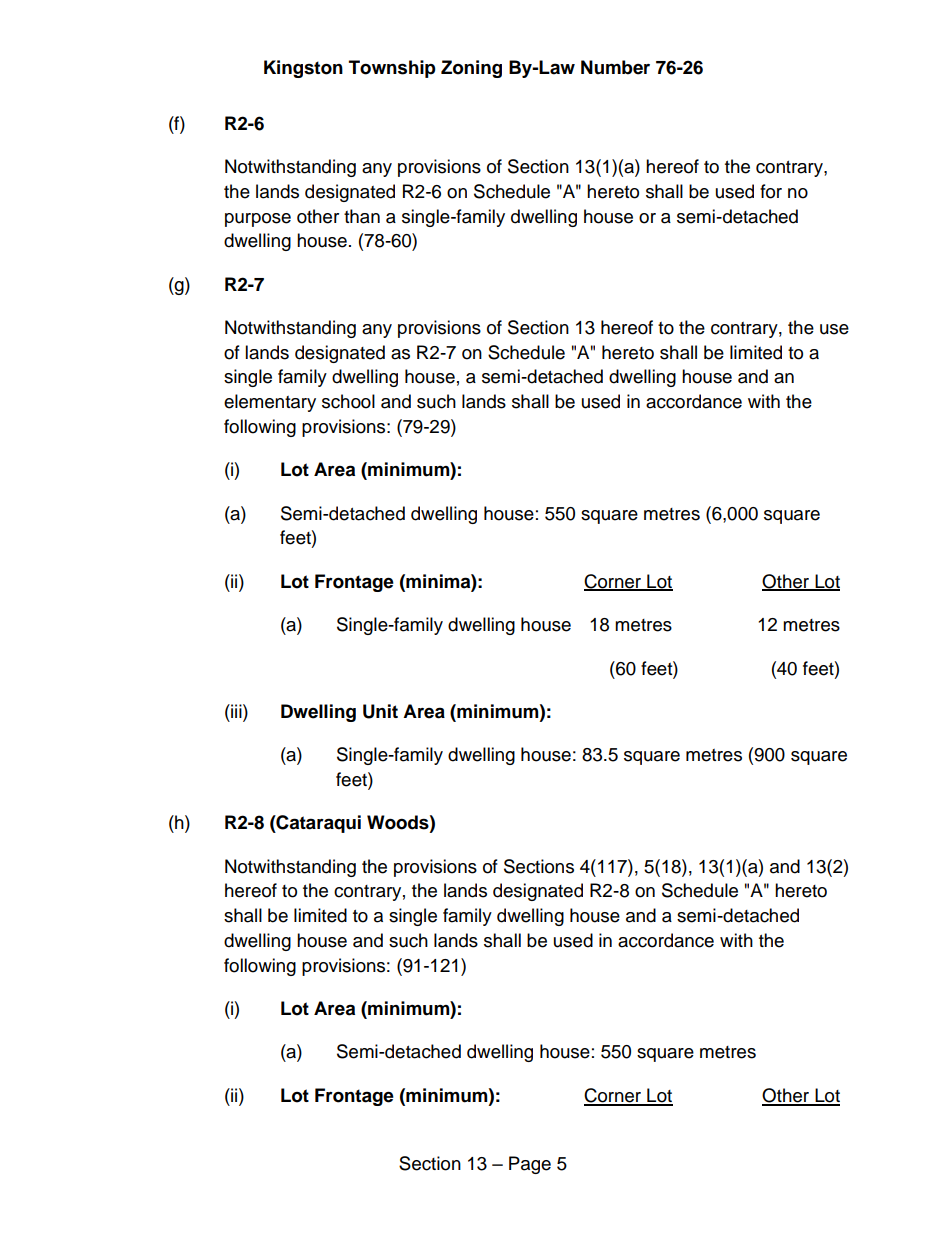 The image size is (952, 1233). I want to click on Kingston, so click(303, 69).
